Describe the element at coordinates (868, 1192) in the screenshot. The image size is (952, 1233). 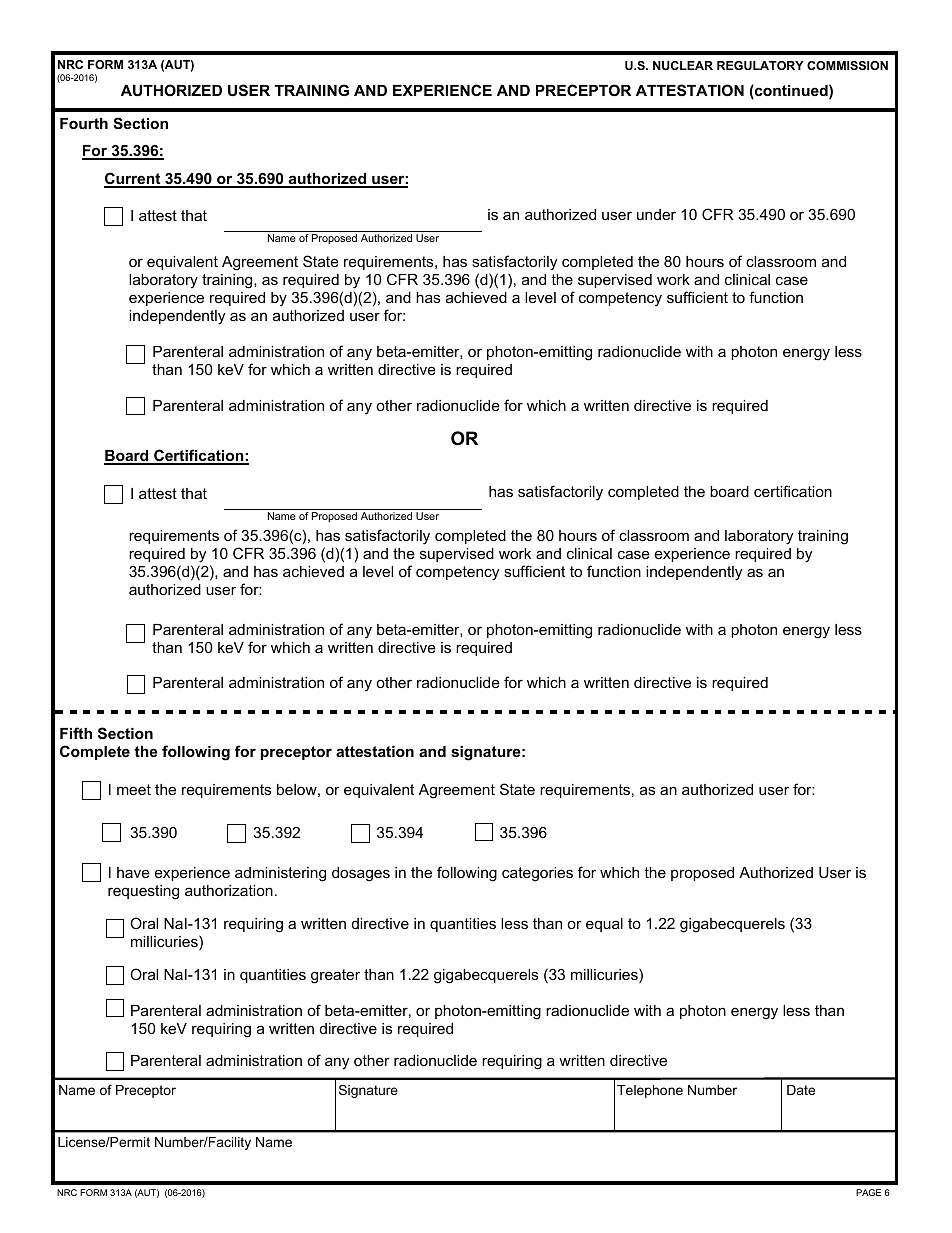
I see `PAGE` at that location.
